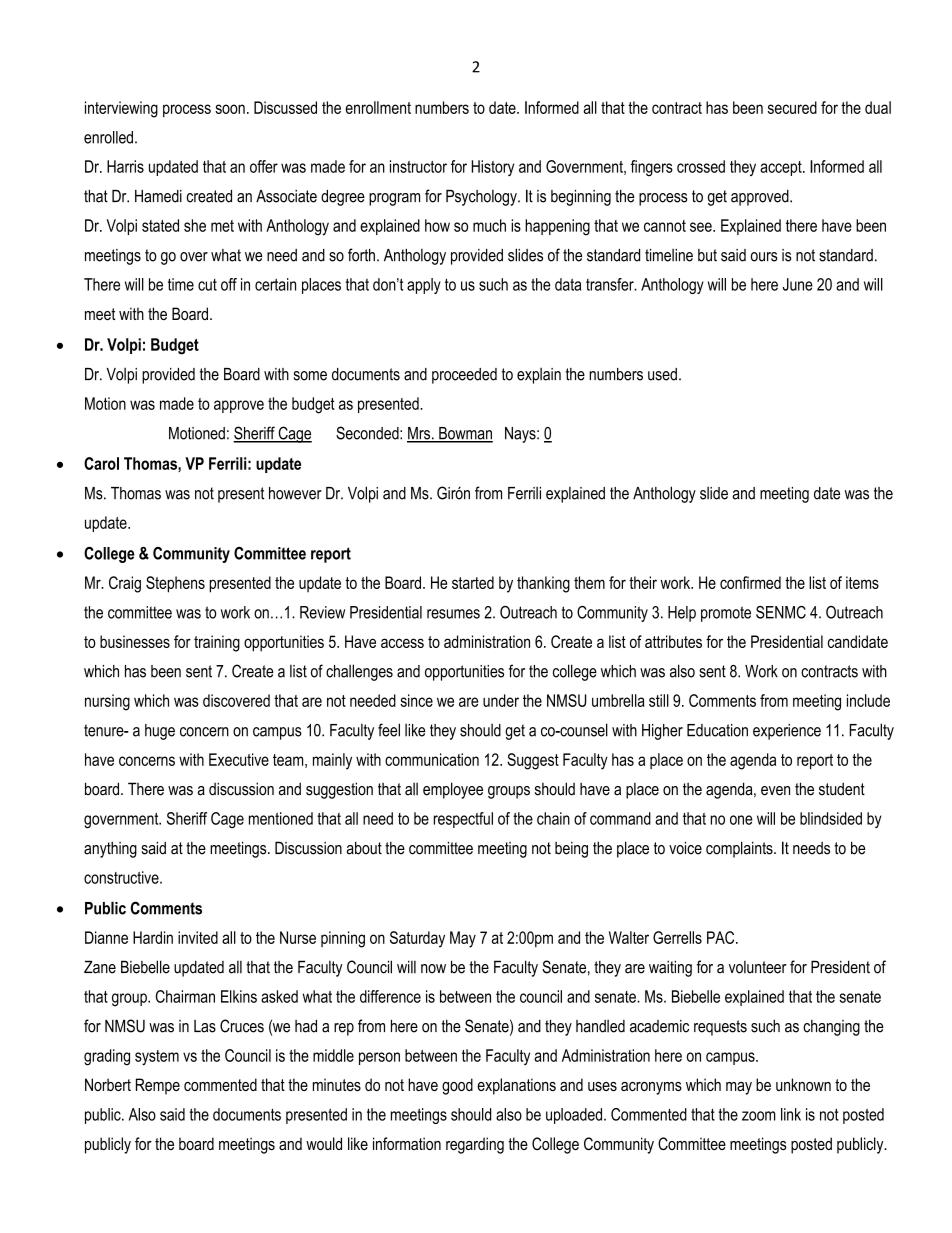 The width and height of the screenshot is (952, 1233). Describe the element at coordinates (175, 584) in the screenshot. I see `Stephens` at that location.
